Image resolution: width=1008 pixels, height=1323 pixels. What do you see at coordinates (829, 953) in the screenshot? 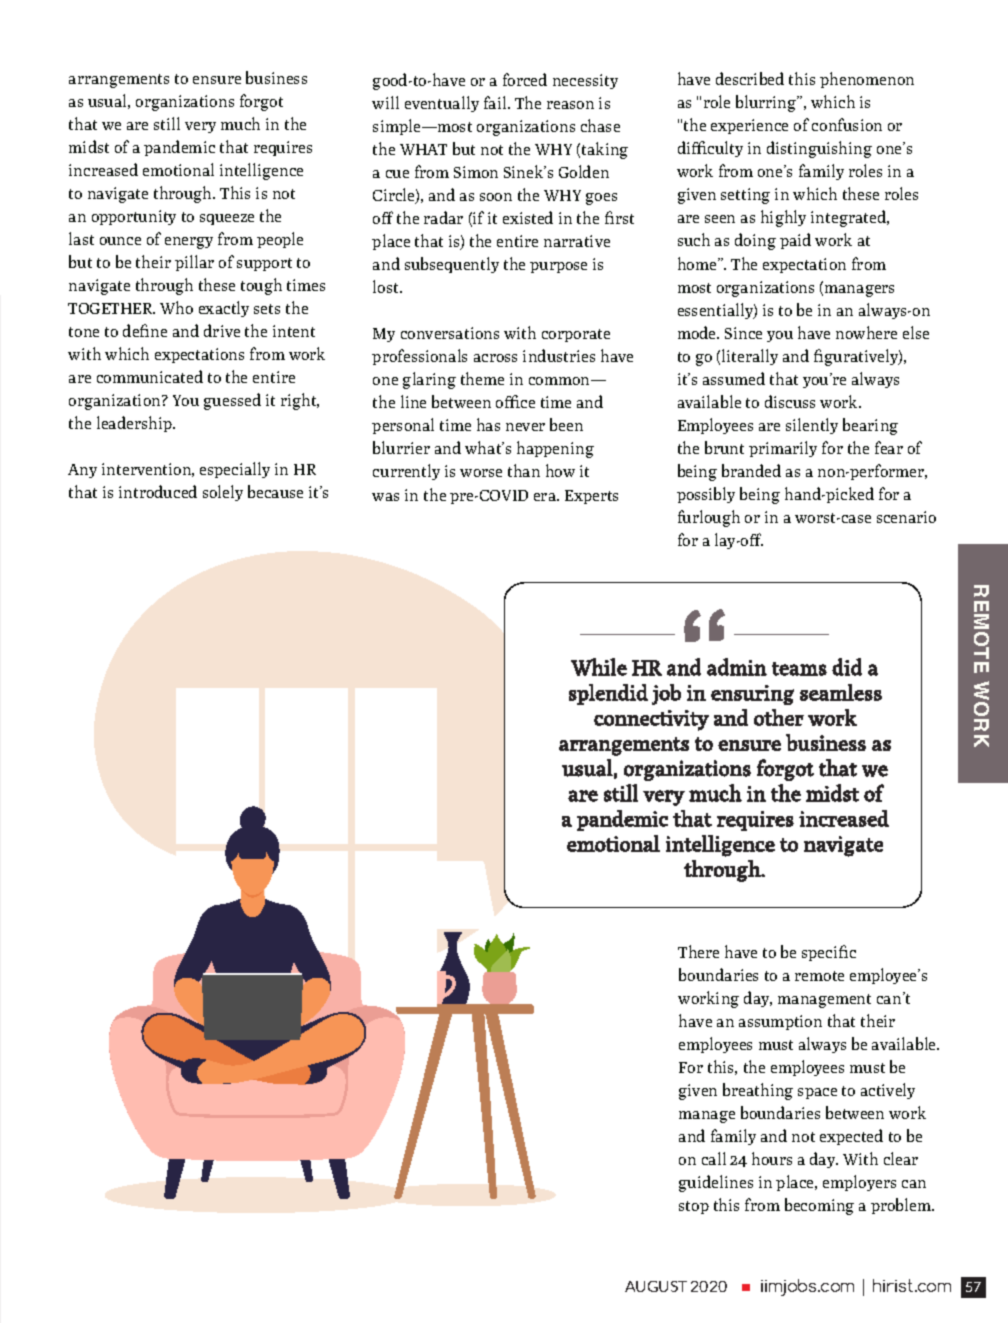
I see `specific` at bounding box center [829, 953].
